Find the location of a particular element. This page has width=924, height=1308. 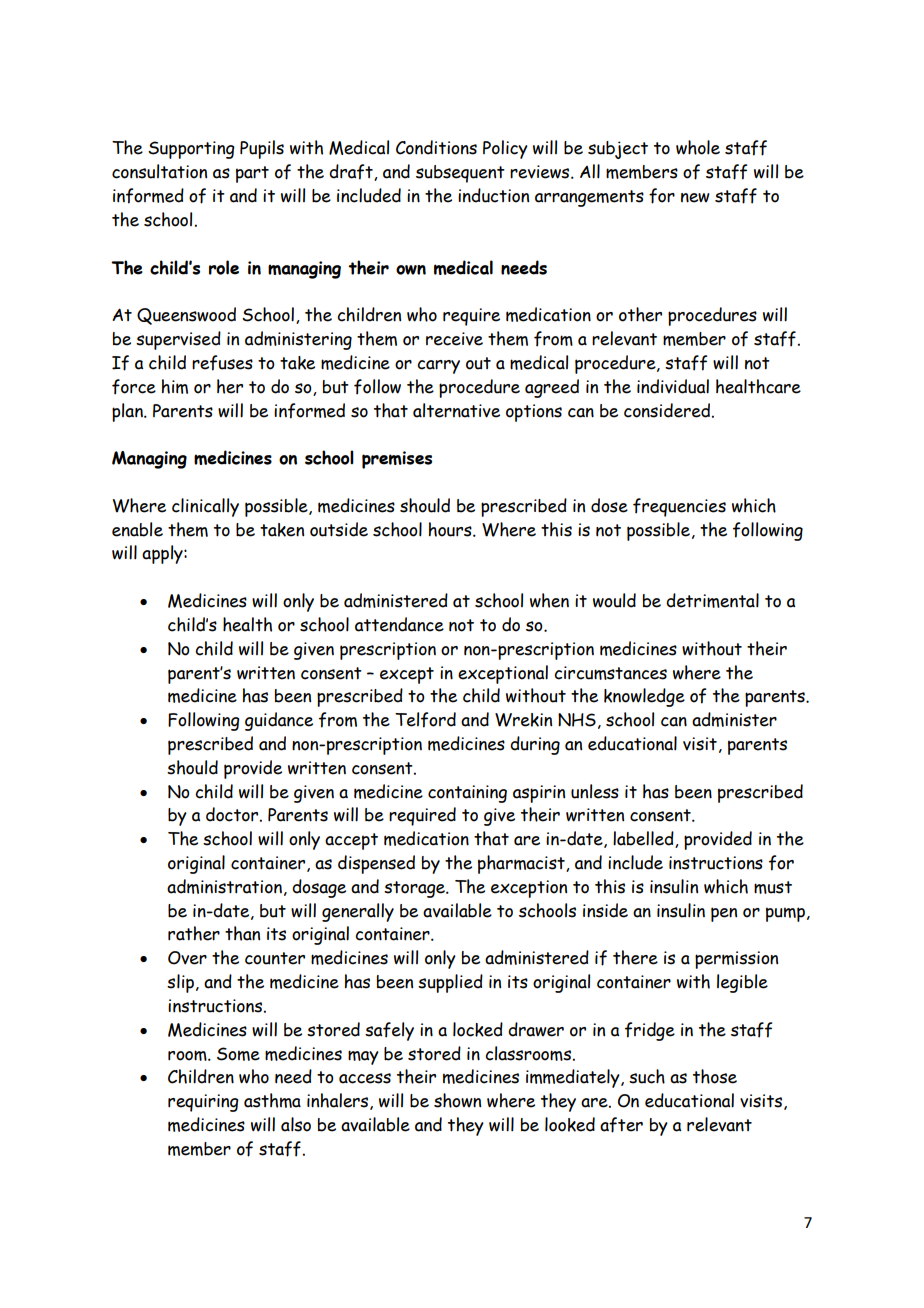

labelled is located at coordinates (644, 839).
